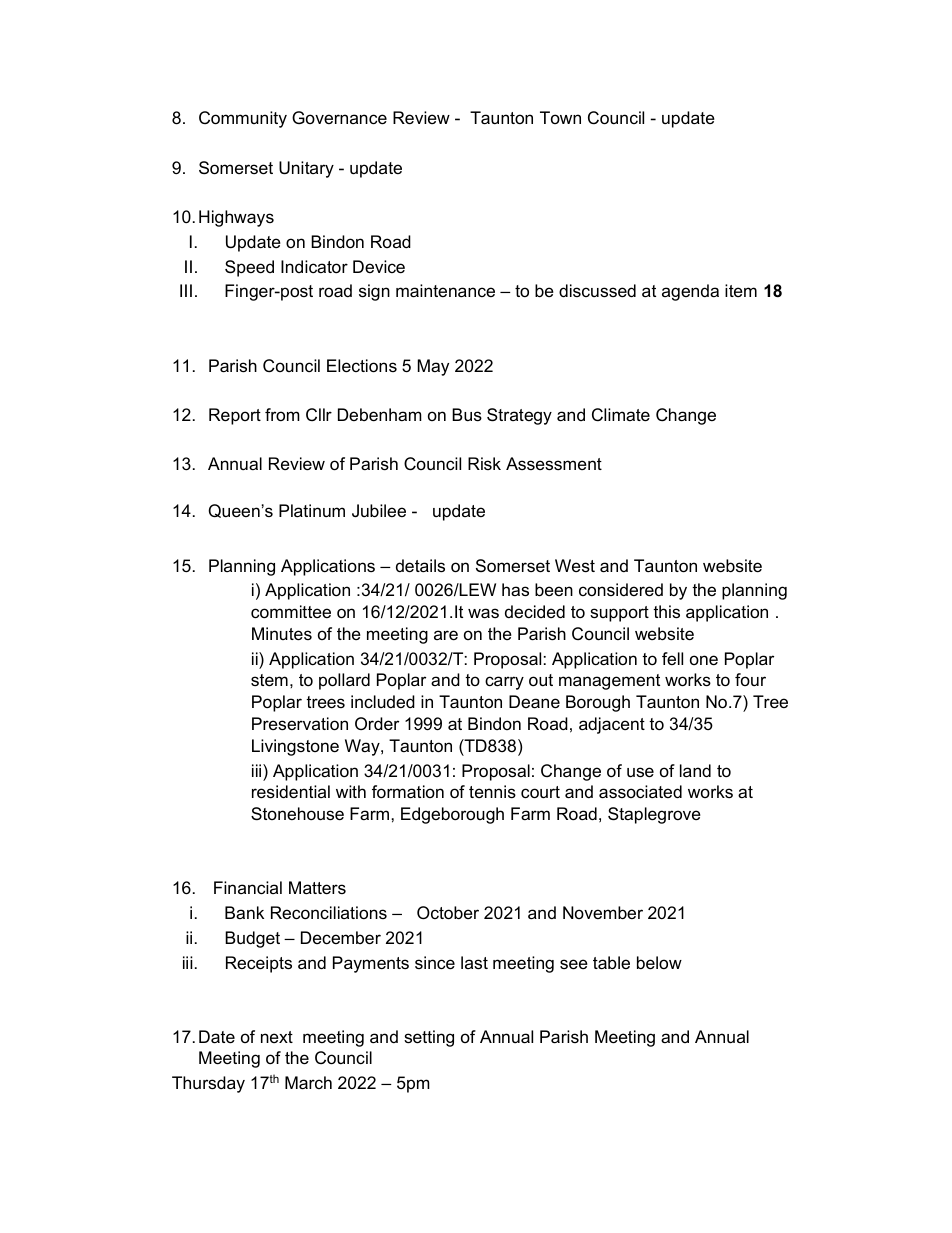 The height and width of the document is (1233, 952). I want to click on Town, so click(560, 117).
